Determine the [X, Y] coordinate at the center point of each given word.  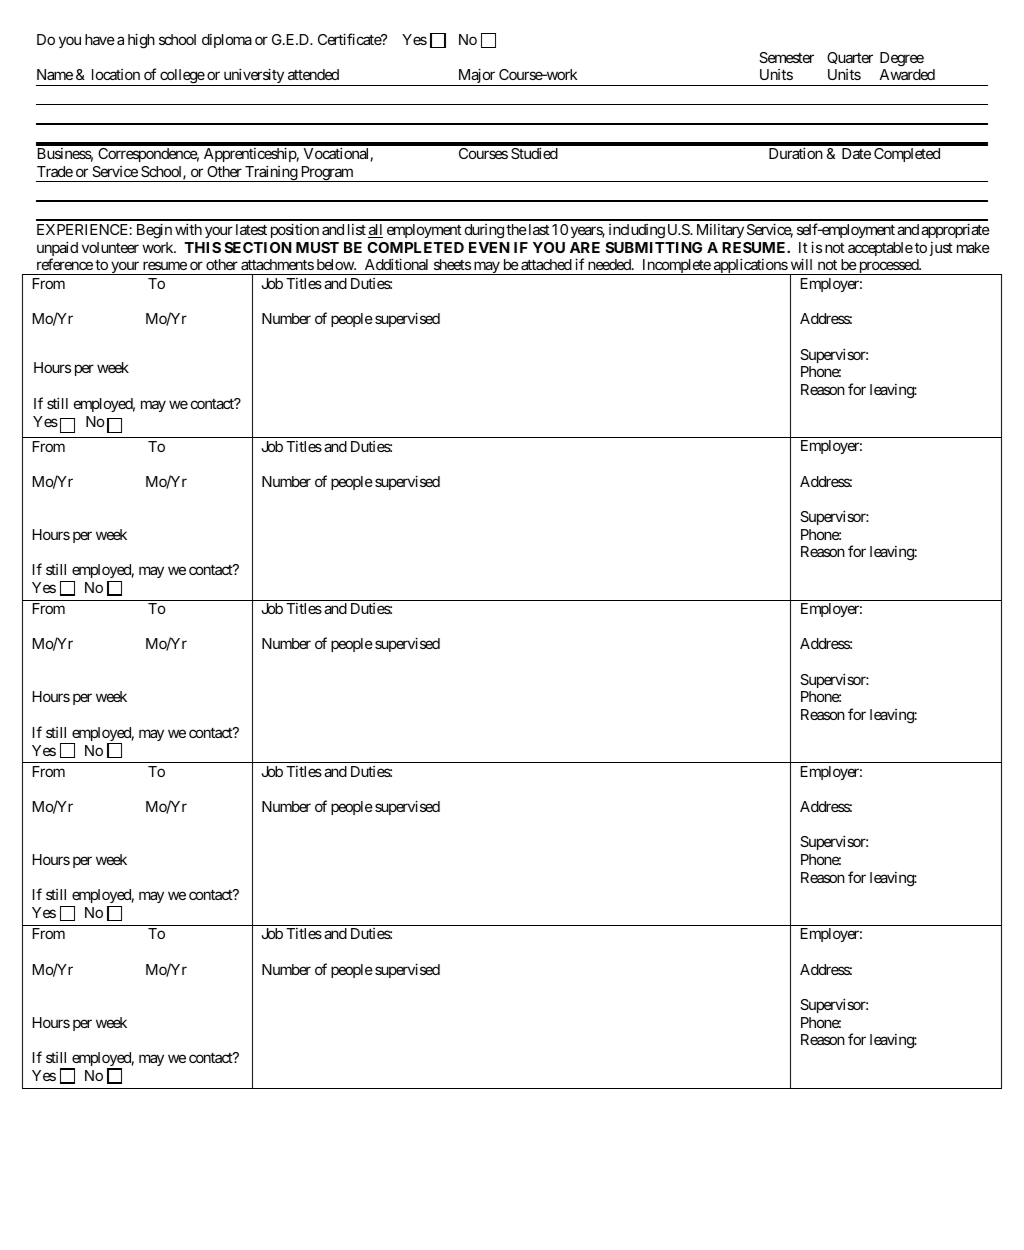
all [375, 231]
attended [313, 74]
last [538, 229]
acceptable [880, 249]
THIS [202, 247]
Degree [902, 59]
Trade [55, 171]
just [941, 249]
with [188, 229]
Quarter [850, 58]
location [116, 74]
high [141, 41]
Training [271, 173]
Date [856, 153]
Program [326, 174]
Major [476, 77]
